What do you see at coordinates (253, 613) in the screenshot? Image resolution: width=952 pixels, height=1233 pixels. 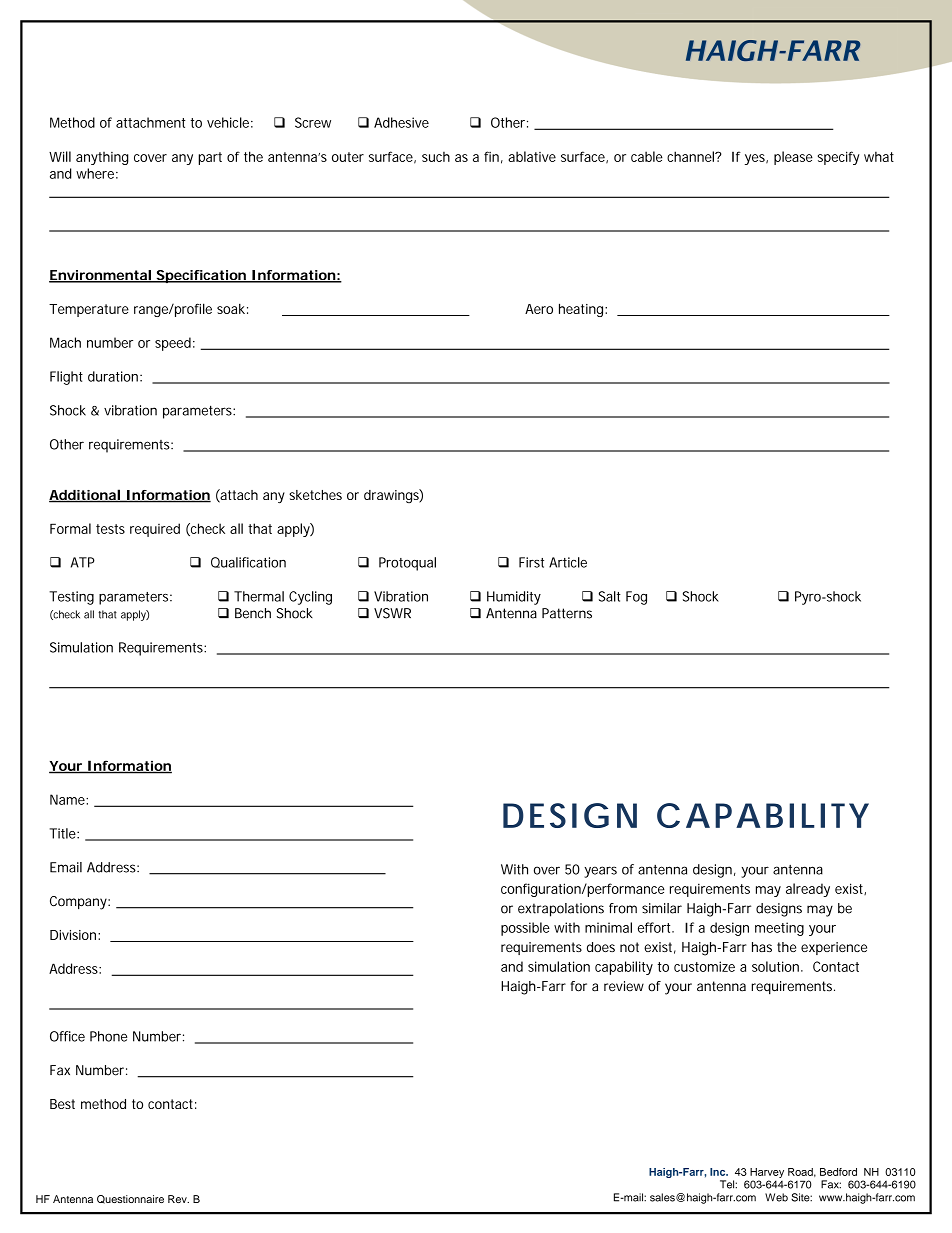 I see `Bench` at bounding box center [253, 613].
